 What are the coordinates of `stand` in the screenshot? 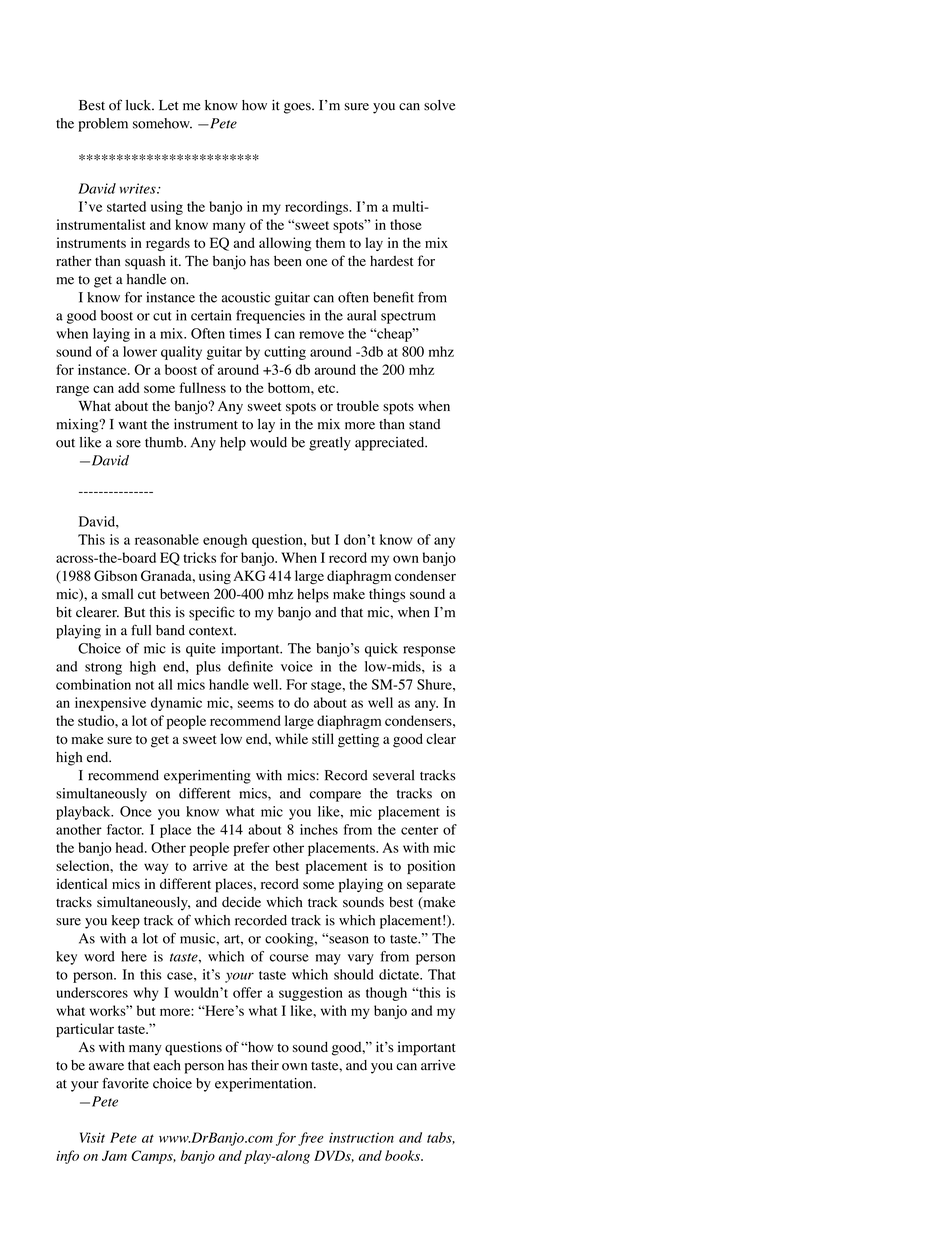 It's located at (424, 424).
